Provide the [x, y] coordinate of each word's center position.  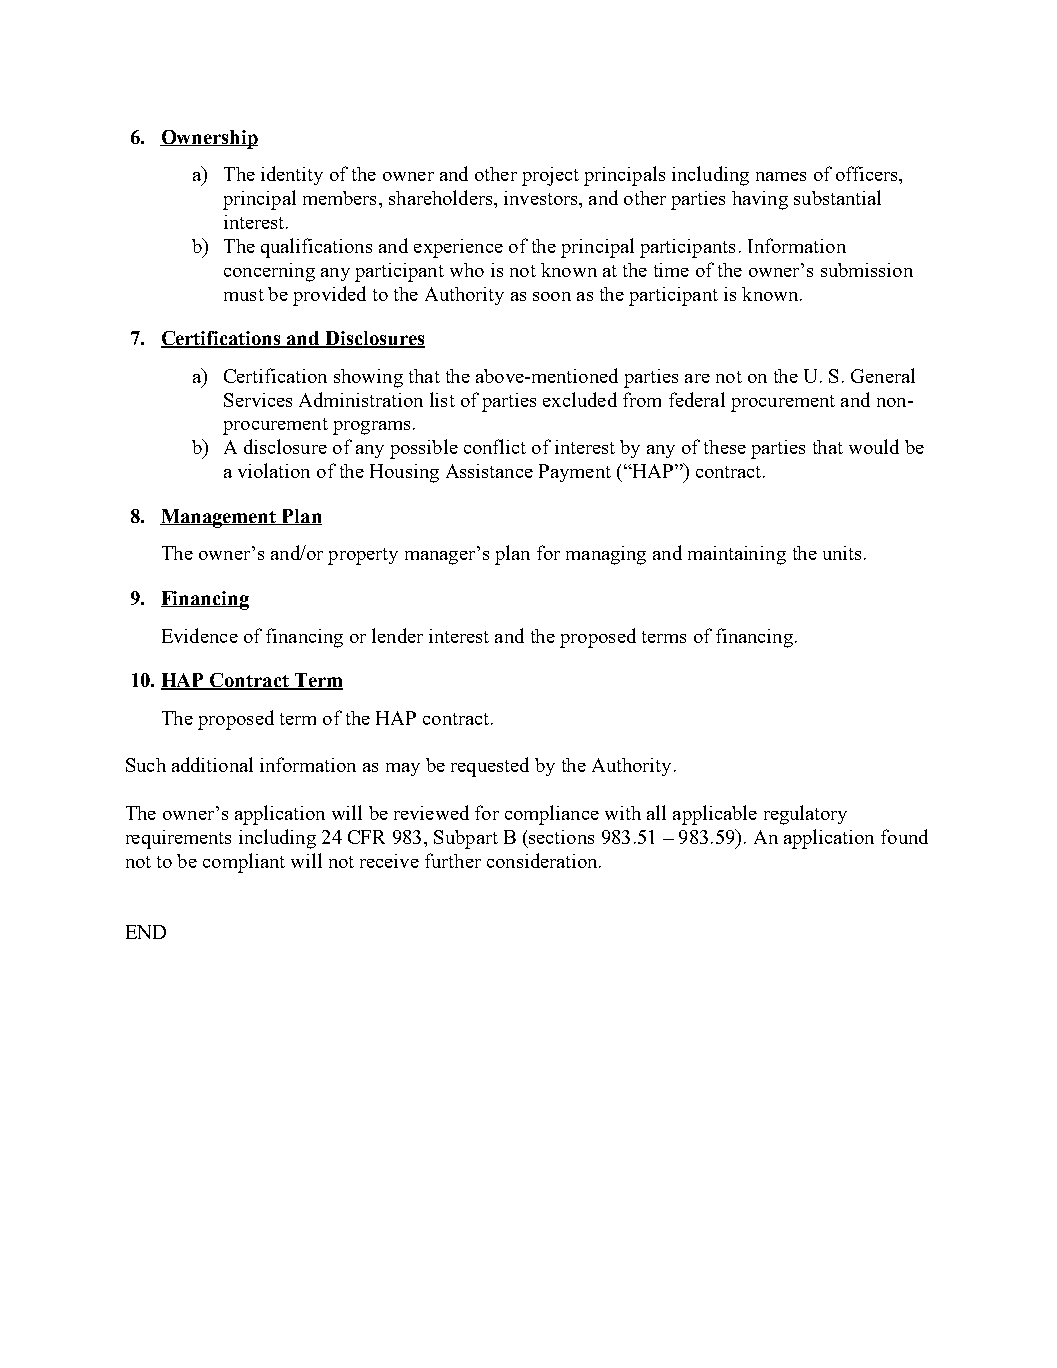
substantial [837, 197]
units [842, 553]
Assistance [489, 471]
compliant [244, 863]
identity [292, 175]
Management [219, 518]
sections [561, 837]
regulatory [805, 815]
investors [542, 198]
